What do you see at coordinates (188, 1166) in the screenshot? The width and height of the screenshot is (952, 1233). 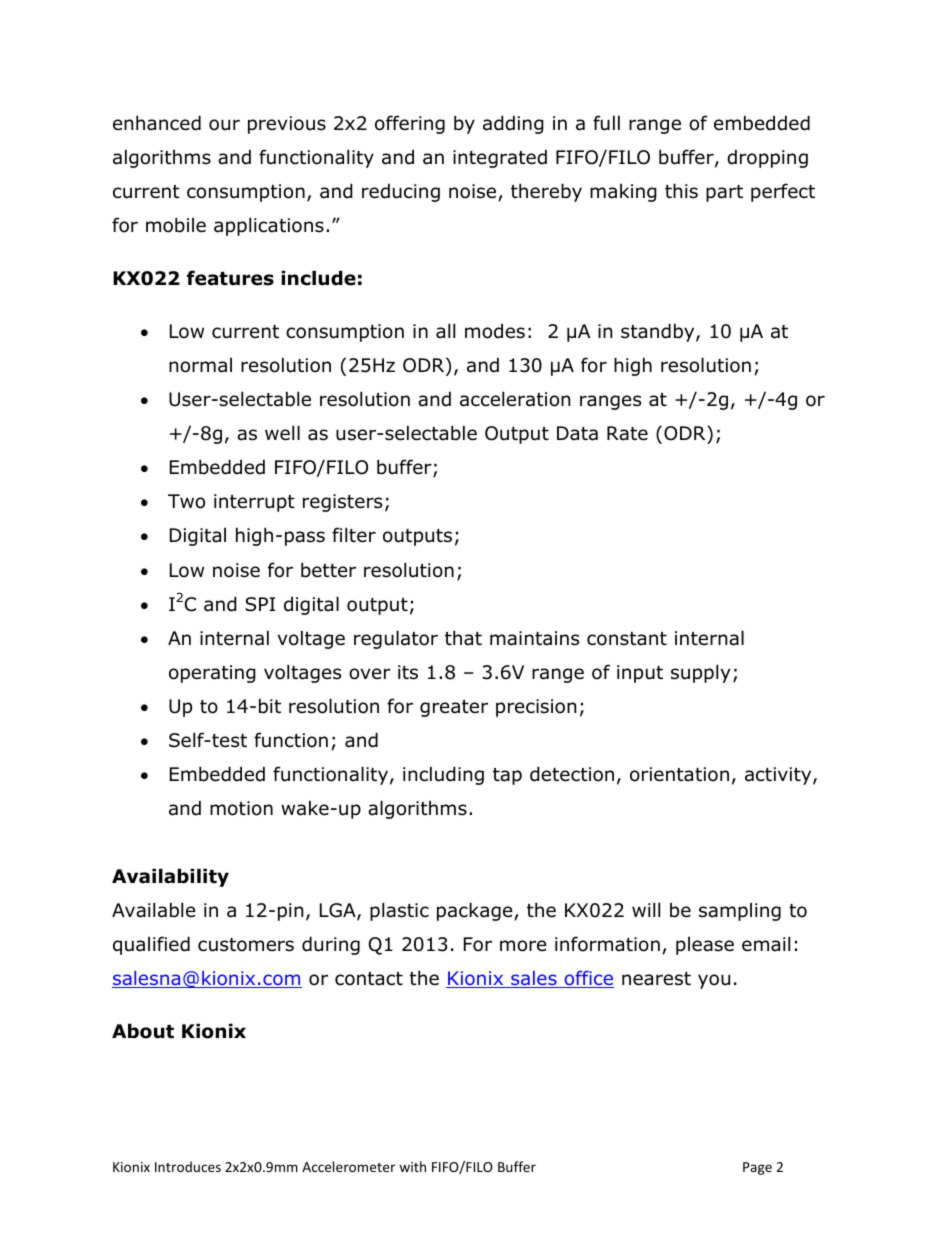 I see `Introduces` at bounding box center [188, 1166].
